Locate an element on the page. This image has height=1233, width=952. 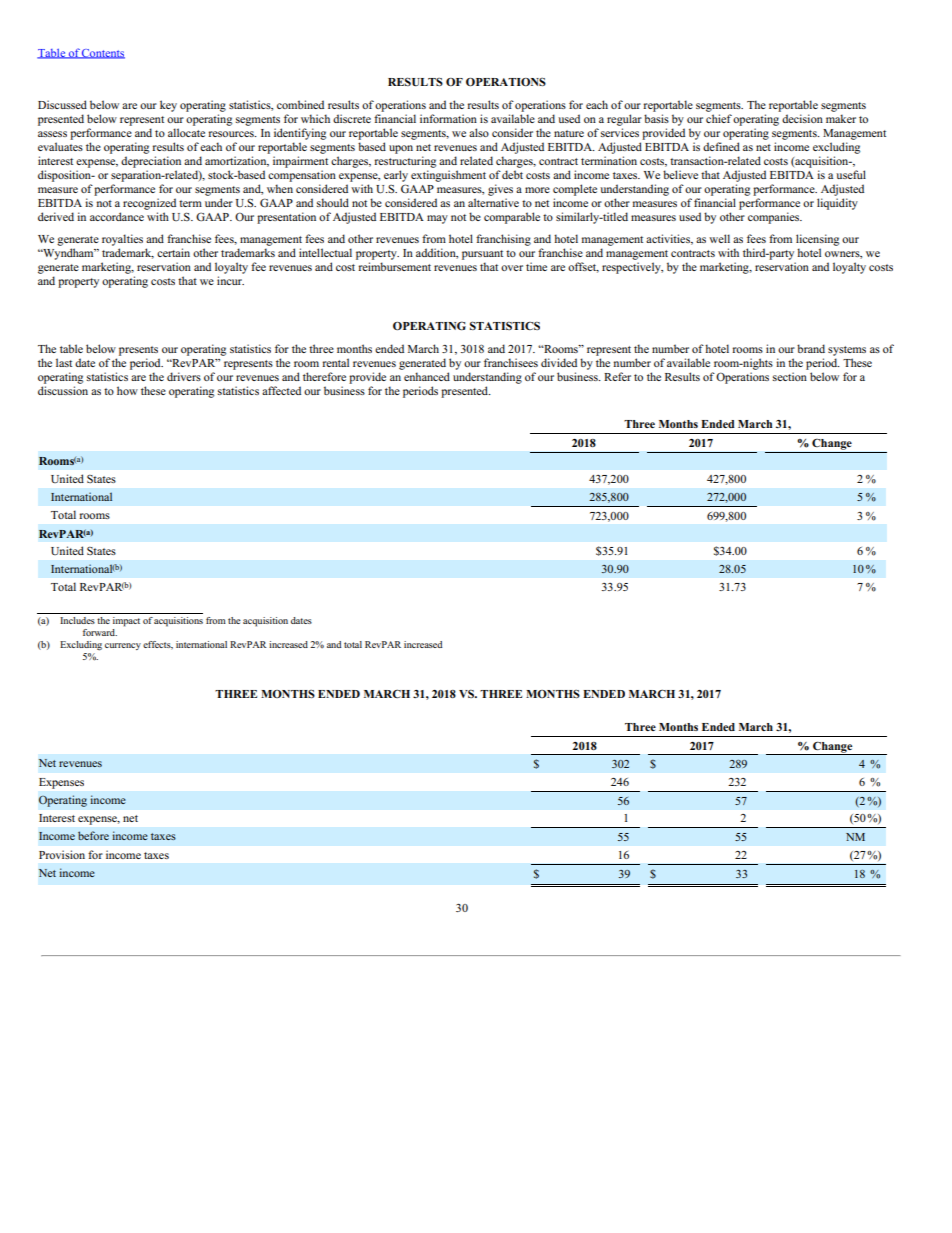
chief is located at coordinates (719, 118).
